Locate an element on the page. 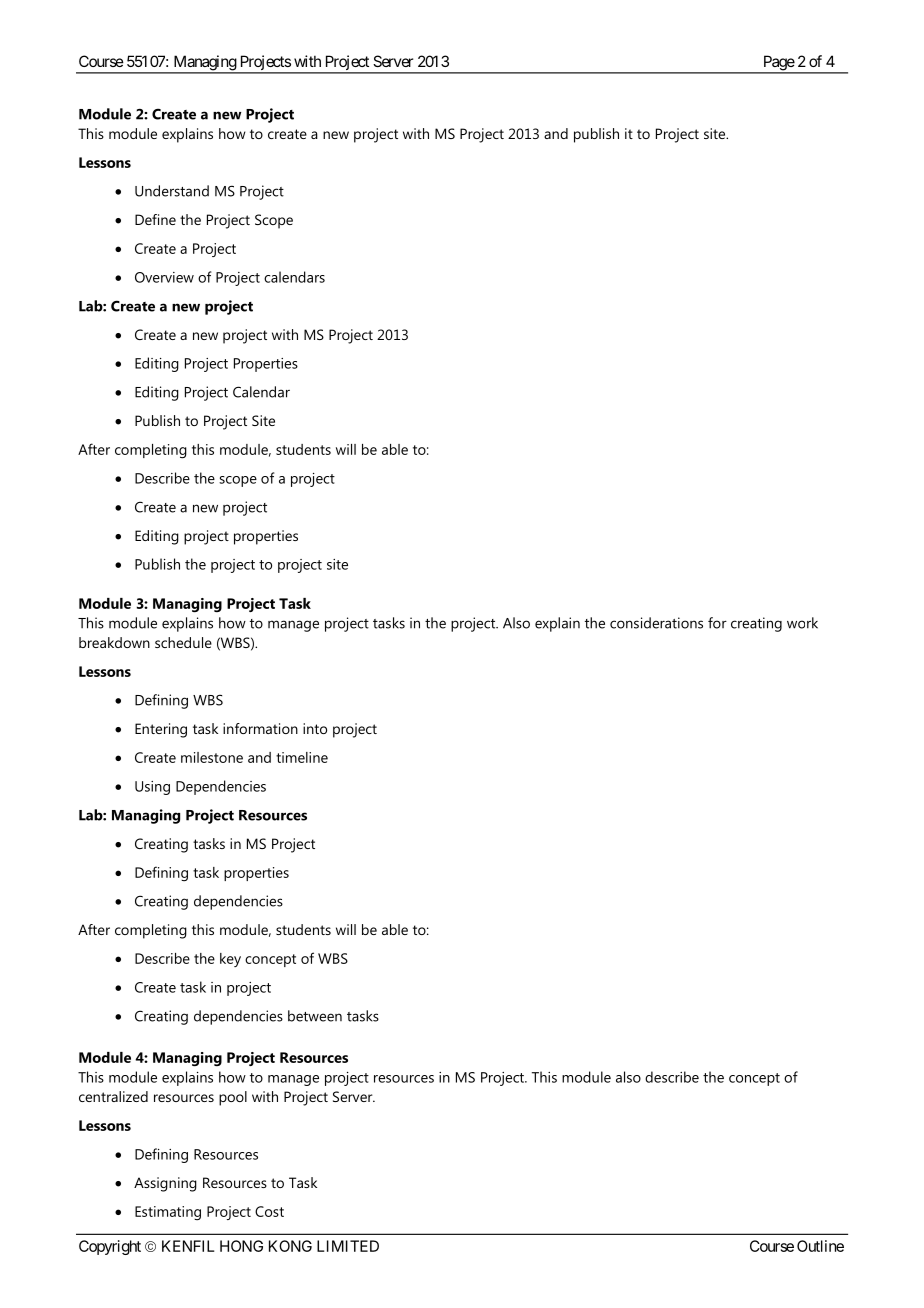 The height and width of the document is (1308, 924). pool is located at coordinates (233, 1098).
